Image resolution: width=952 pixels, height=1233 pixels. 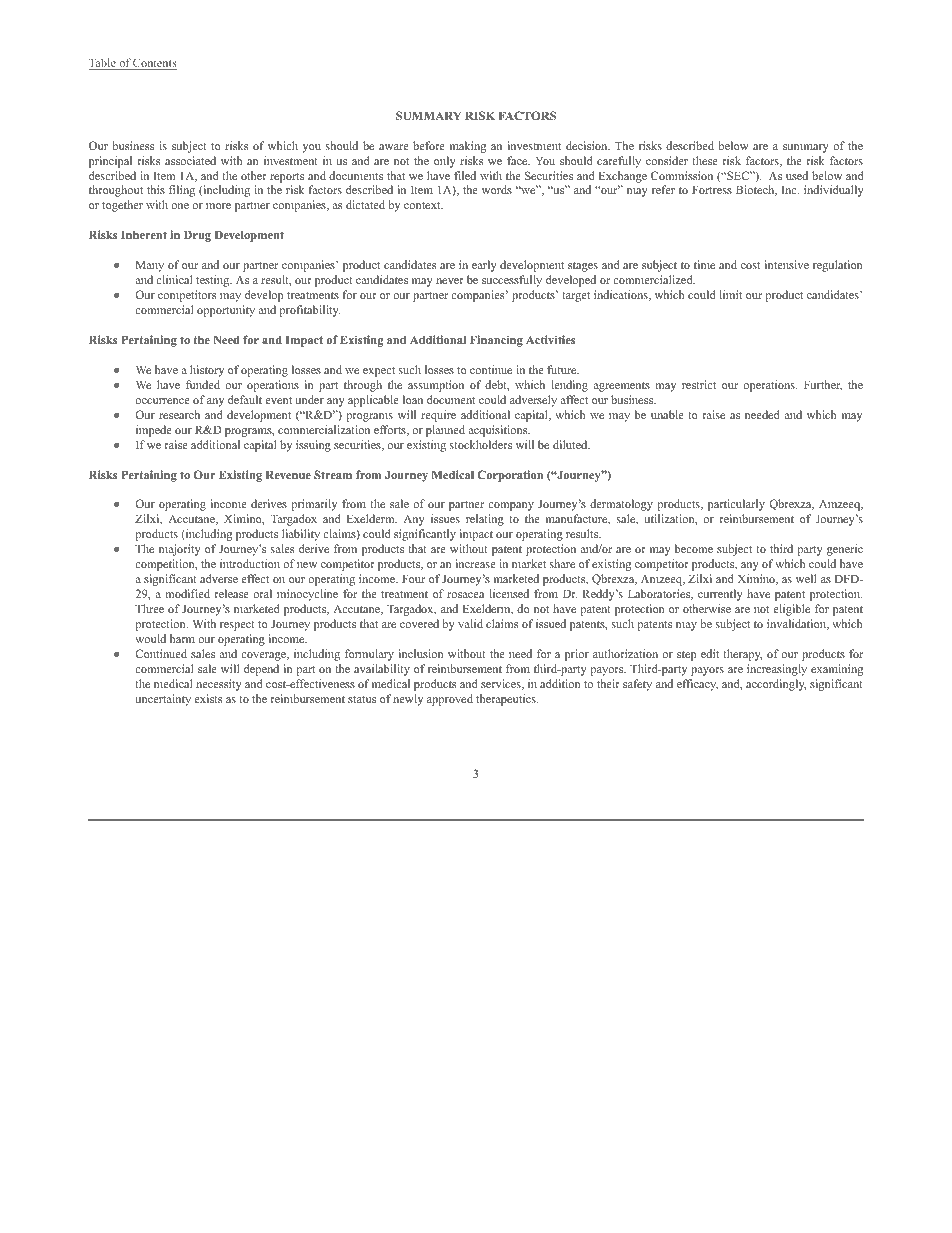 I want to click on relating, so click(x=485, y=520).
